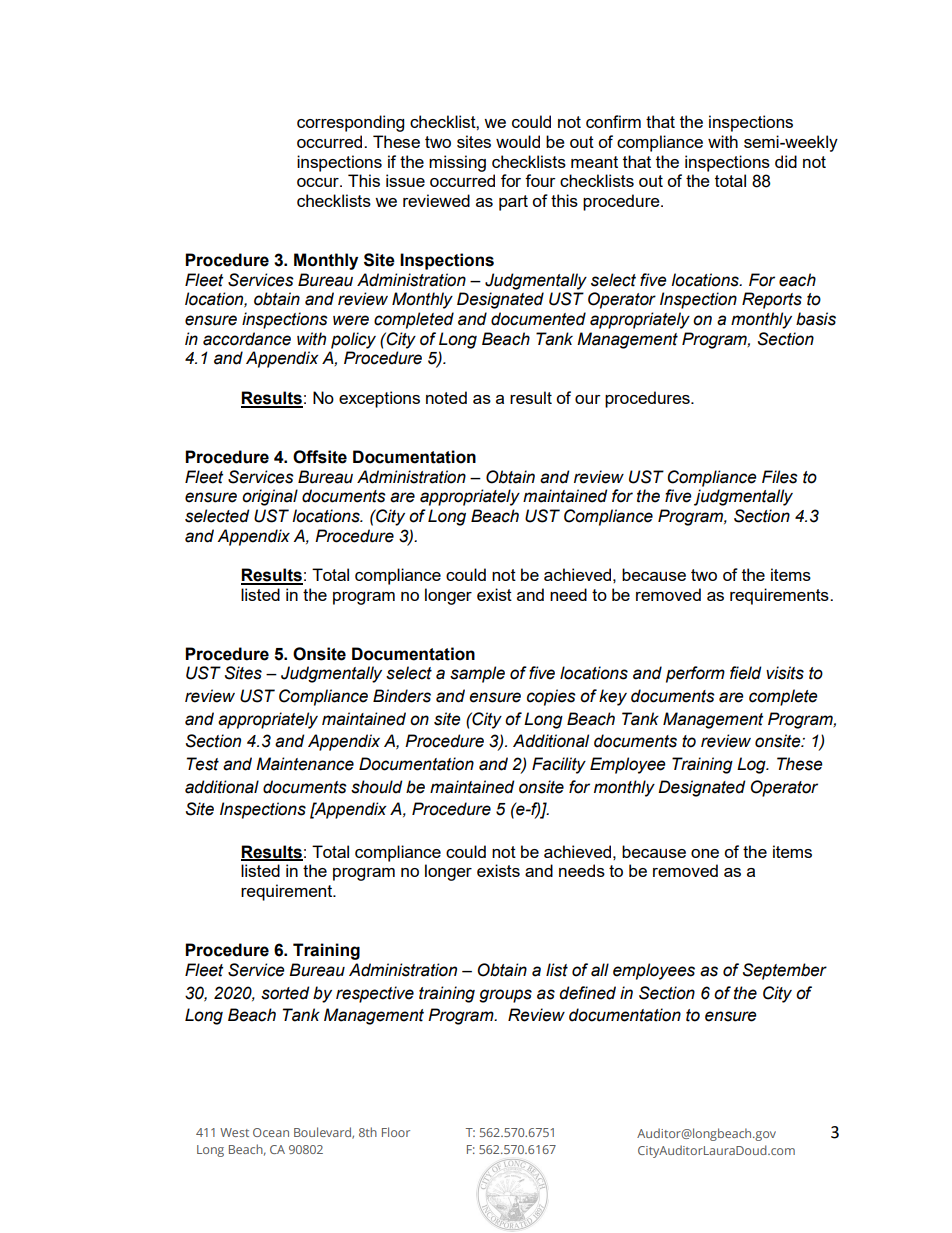 This document has height=1233, width=952. I want to click on field, so click(746, 673).
